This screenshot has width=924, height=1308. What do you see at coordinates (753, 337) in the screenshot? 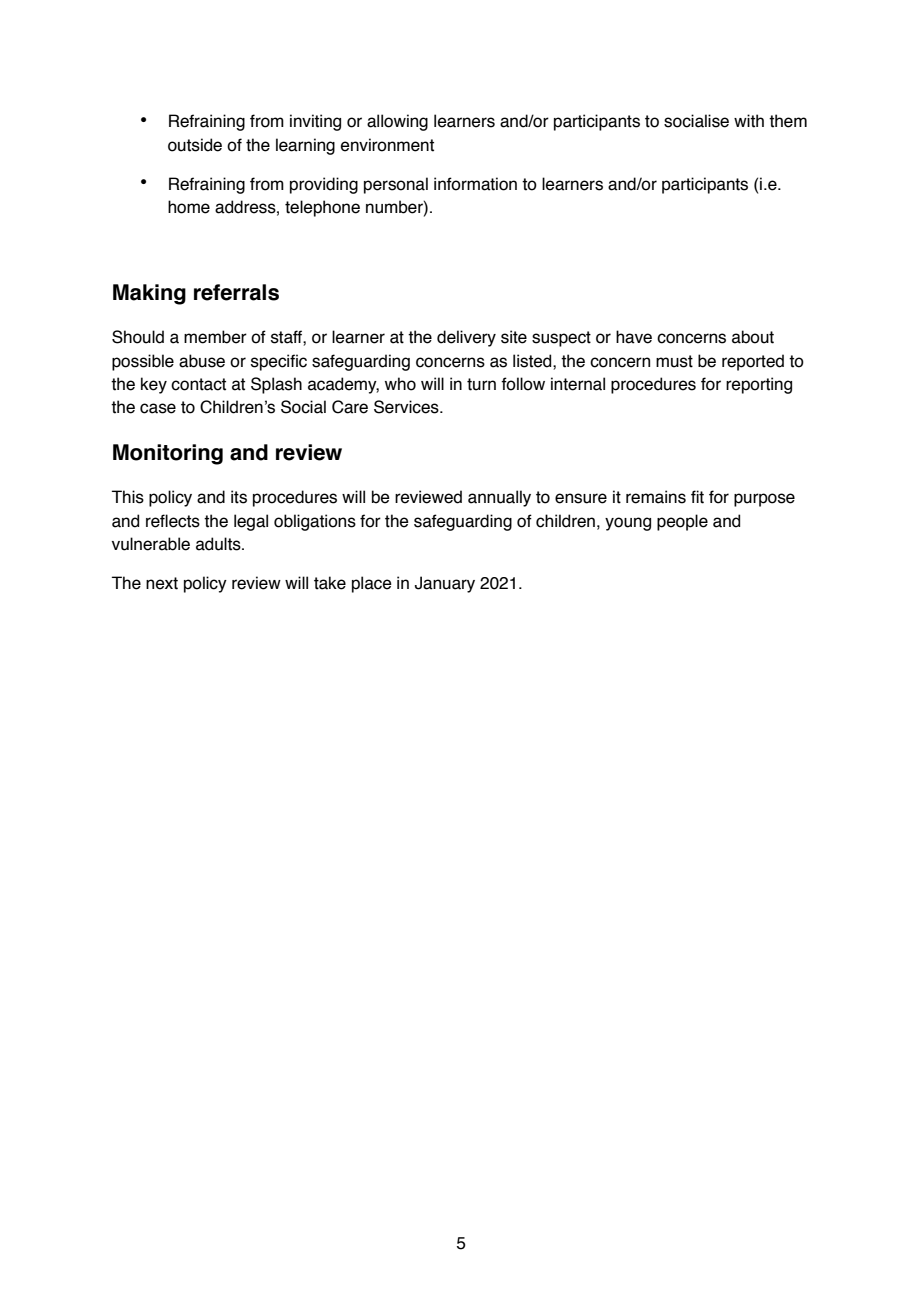
I see `about` at bounding box center [753, 337].
